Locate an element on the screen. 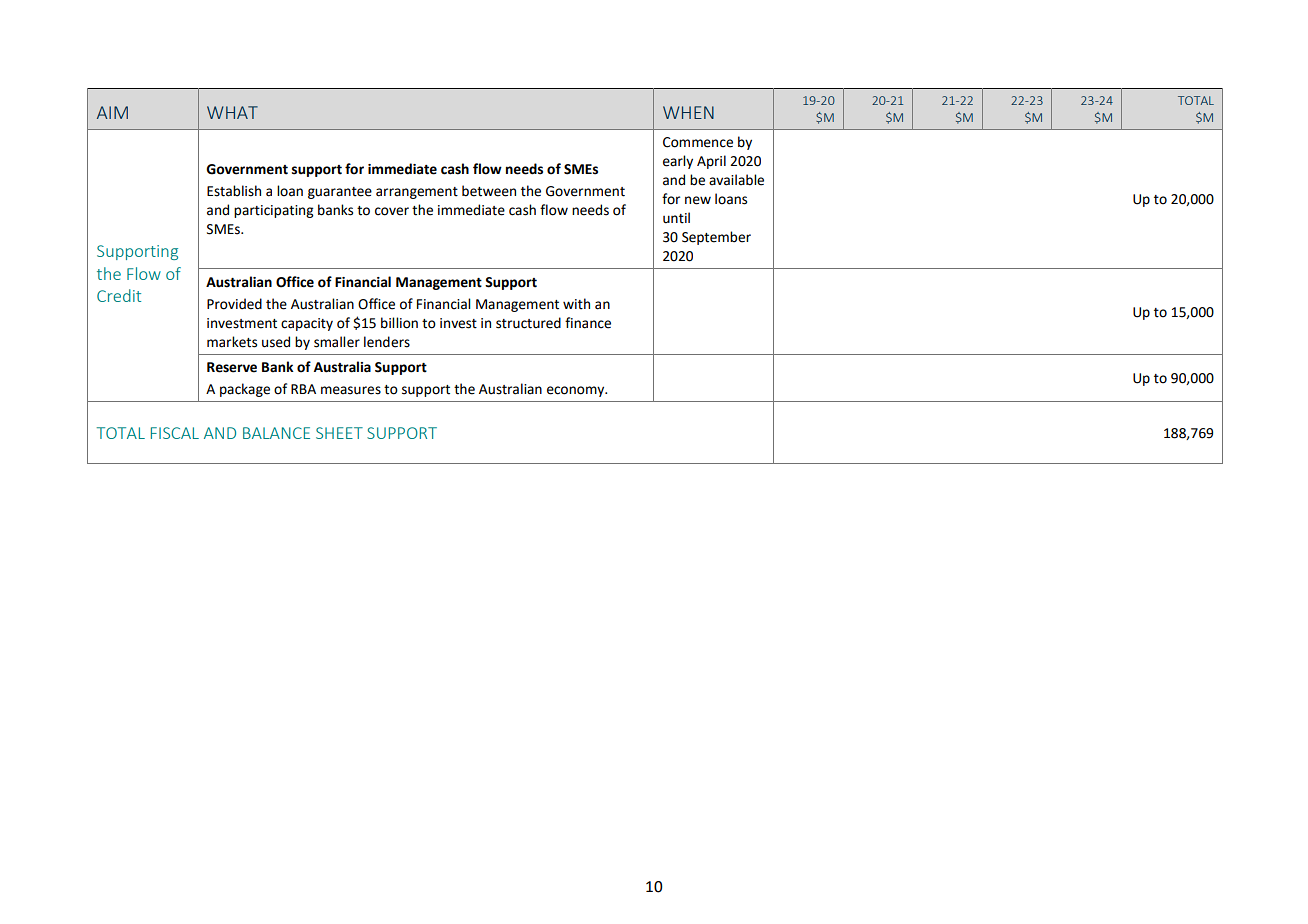 The height and width of the screenshot is (924, 1308). WHEN is located at coordinates (688, 112).
